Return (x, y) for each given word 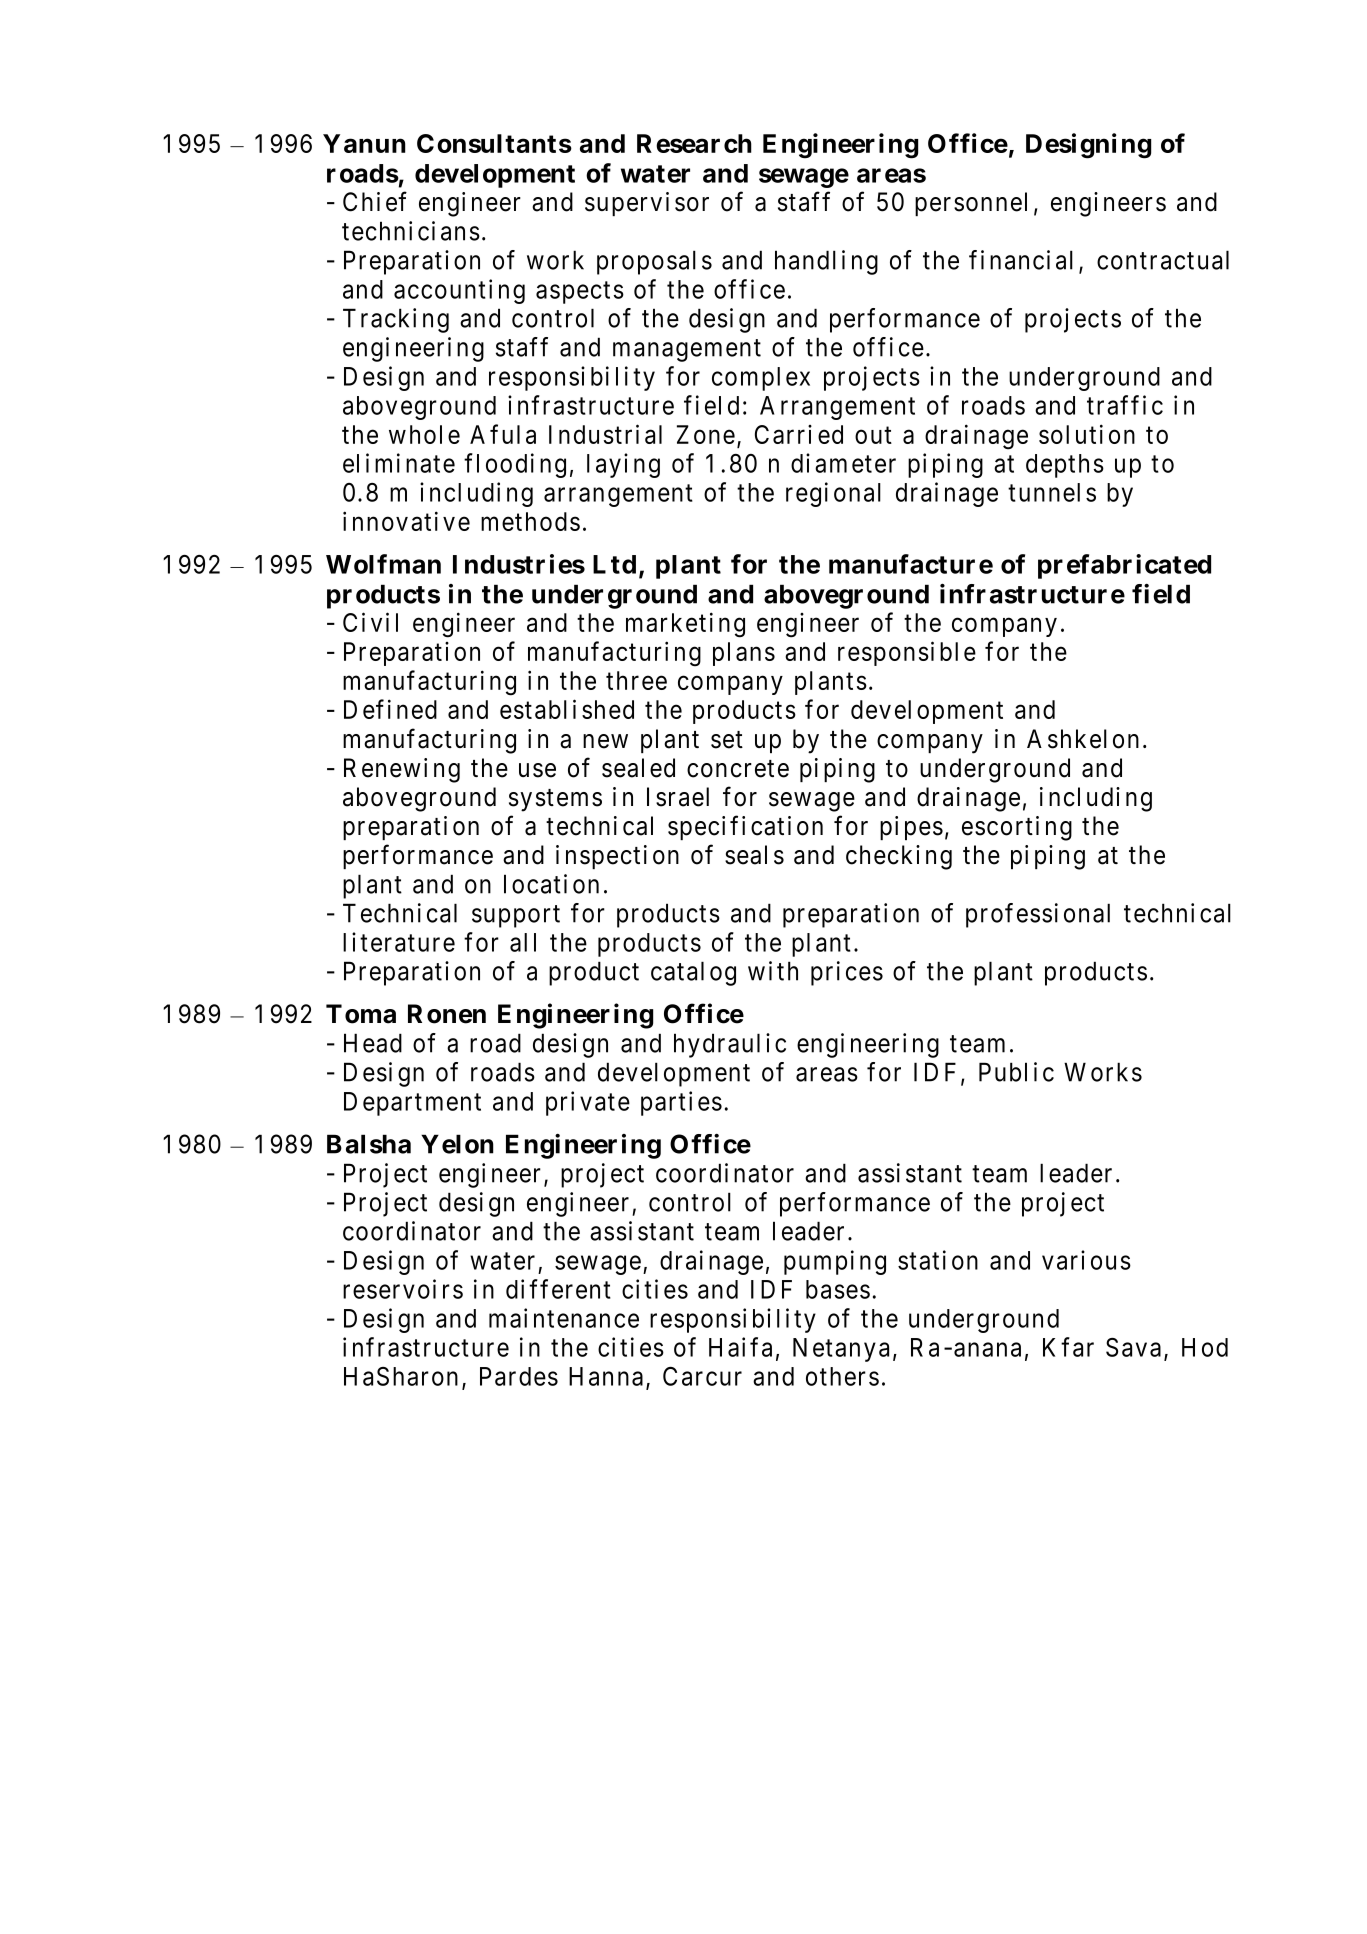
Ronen (447, 1014)
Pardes (519, 1376)
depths (1065, 466)
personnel (971, 204)
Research (694, 143)
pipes (911, 828)
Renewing (402, 770)
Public (1016, 1072)
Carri (783, 434)
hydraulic (730, 1045)
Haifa (740, 1347)
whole (424, 434)
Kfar (1068, 1347)
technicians (411, 231)
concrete (738, 769)
